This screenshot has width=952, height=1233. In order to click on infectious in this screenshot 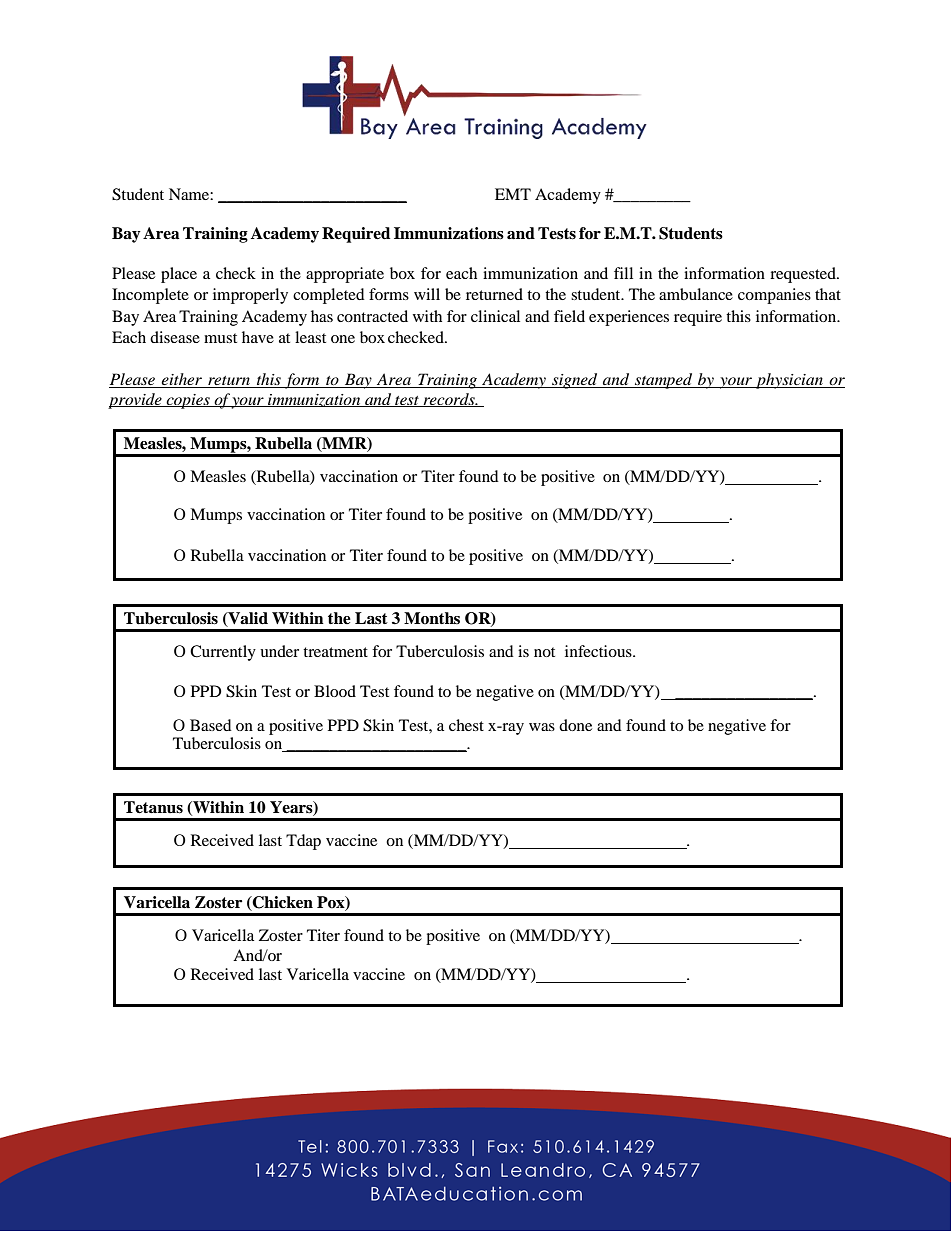, I will do `click(599, 651)`.
